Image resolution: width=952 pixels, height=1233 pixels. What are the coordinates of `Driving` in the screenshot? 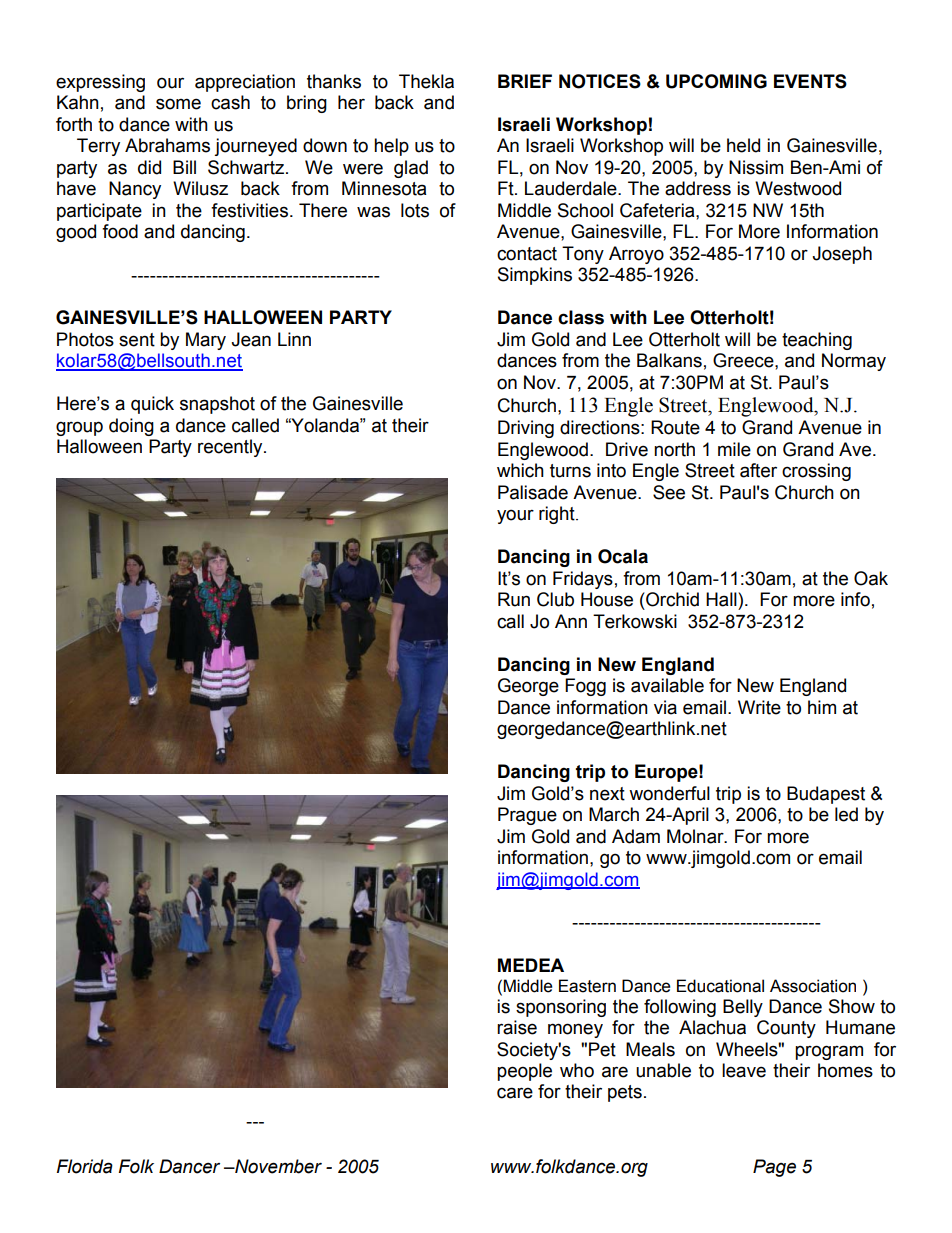 It's located at (526, 429).
